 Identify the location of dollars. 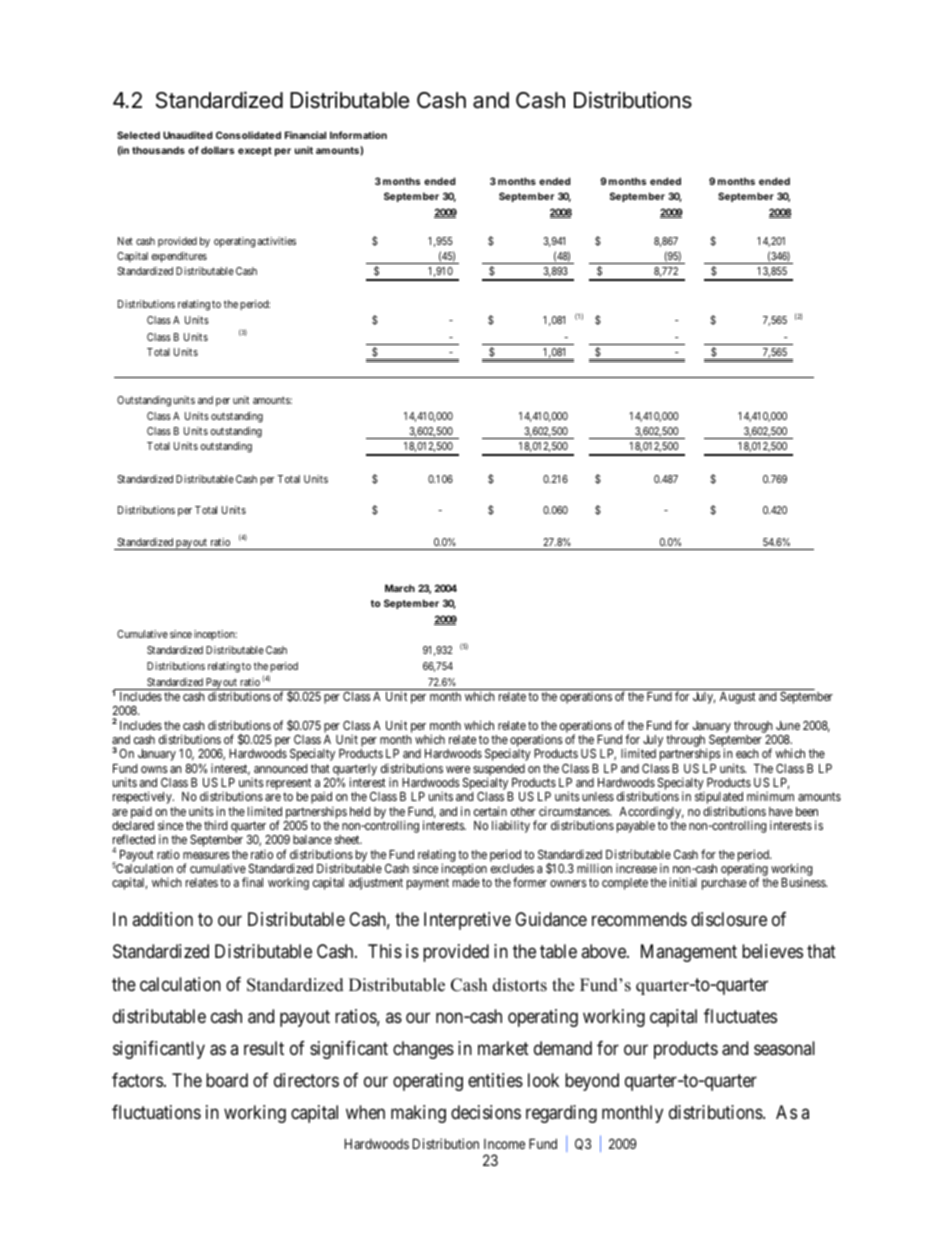
(217, 150).
